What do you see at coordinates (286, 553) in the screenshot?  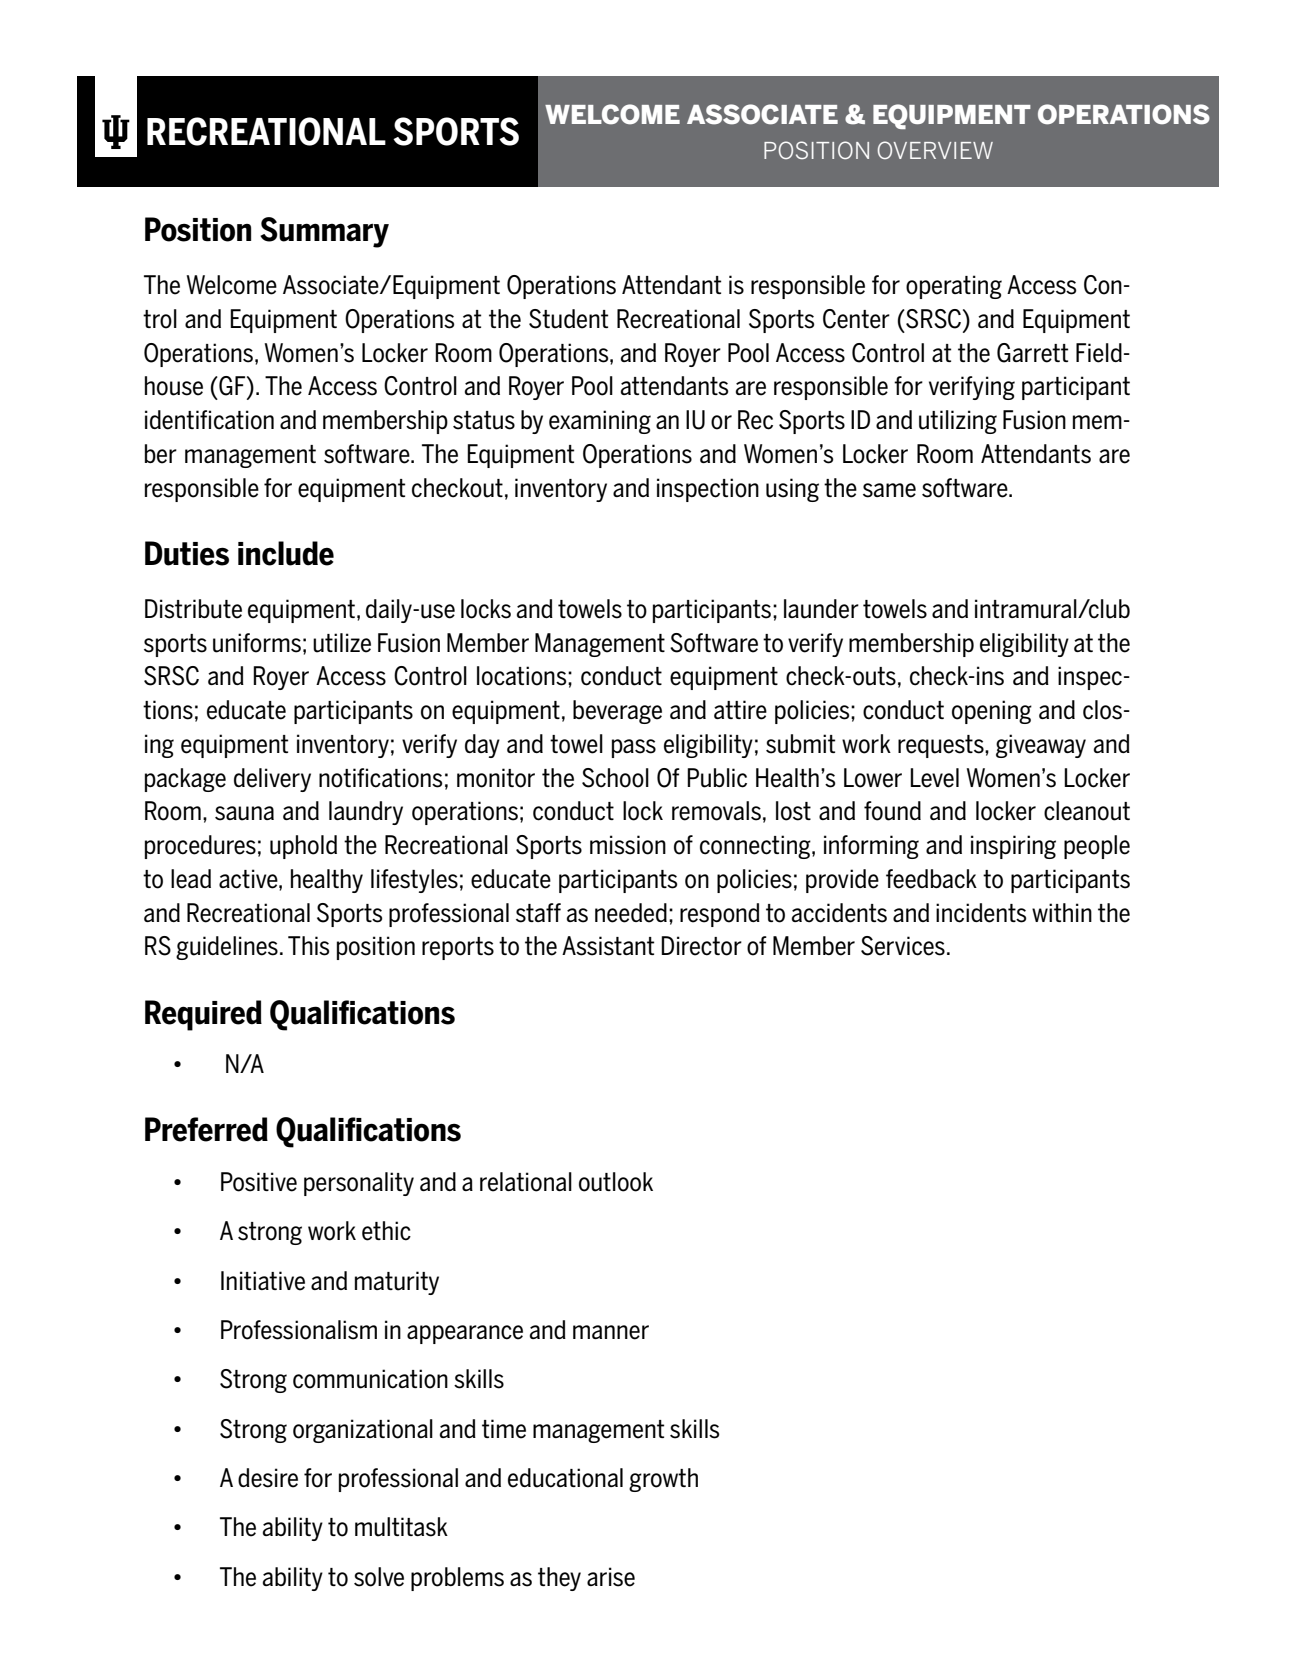 I see `include` at bounding box center [286, 553].
